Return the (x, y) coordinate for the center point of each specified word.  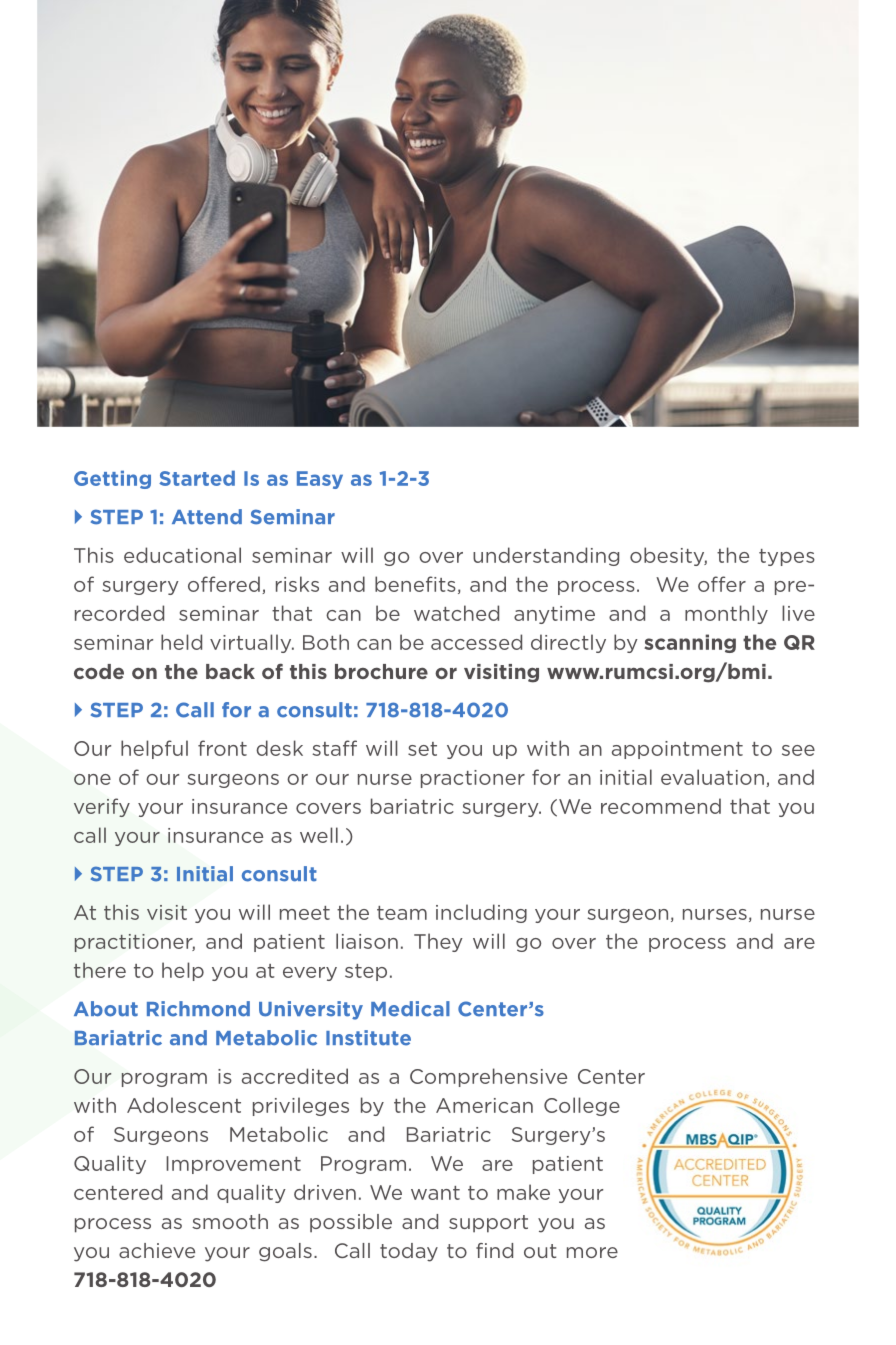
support (488, 1224)
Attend (207, 517)
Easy (320, 480)
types (787, 557)
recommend (661, 806)
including (481, 913)
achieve (157, 1250)
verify (102, 807)
